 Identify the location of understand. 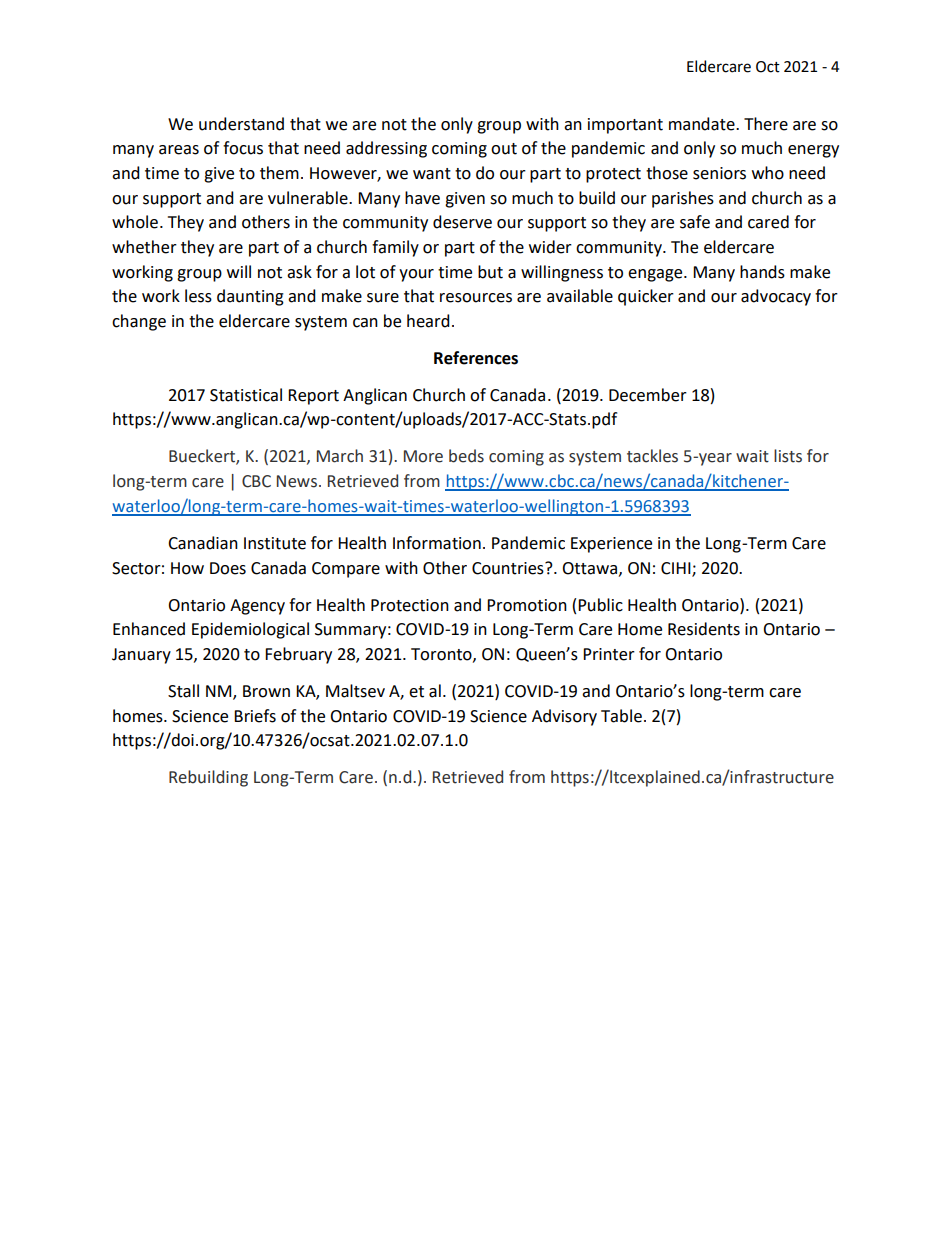
(241, 124).
